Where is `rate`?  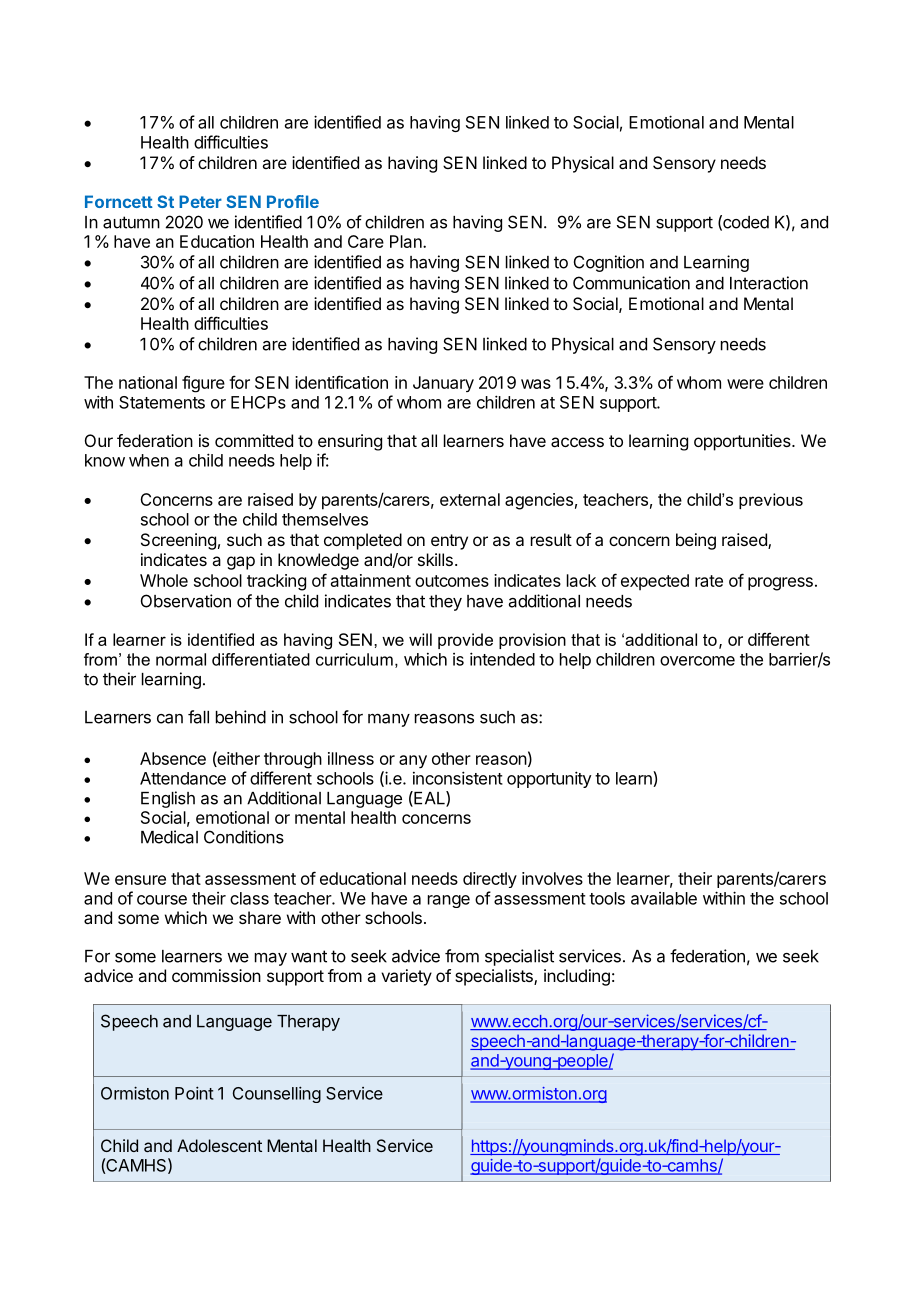
rate is located at coordinates (709, 581).
